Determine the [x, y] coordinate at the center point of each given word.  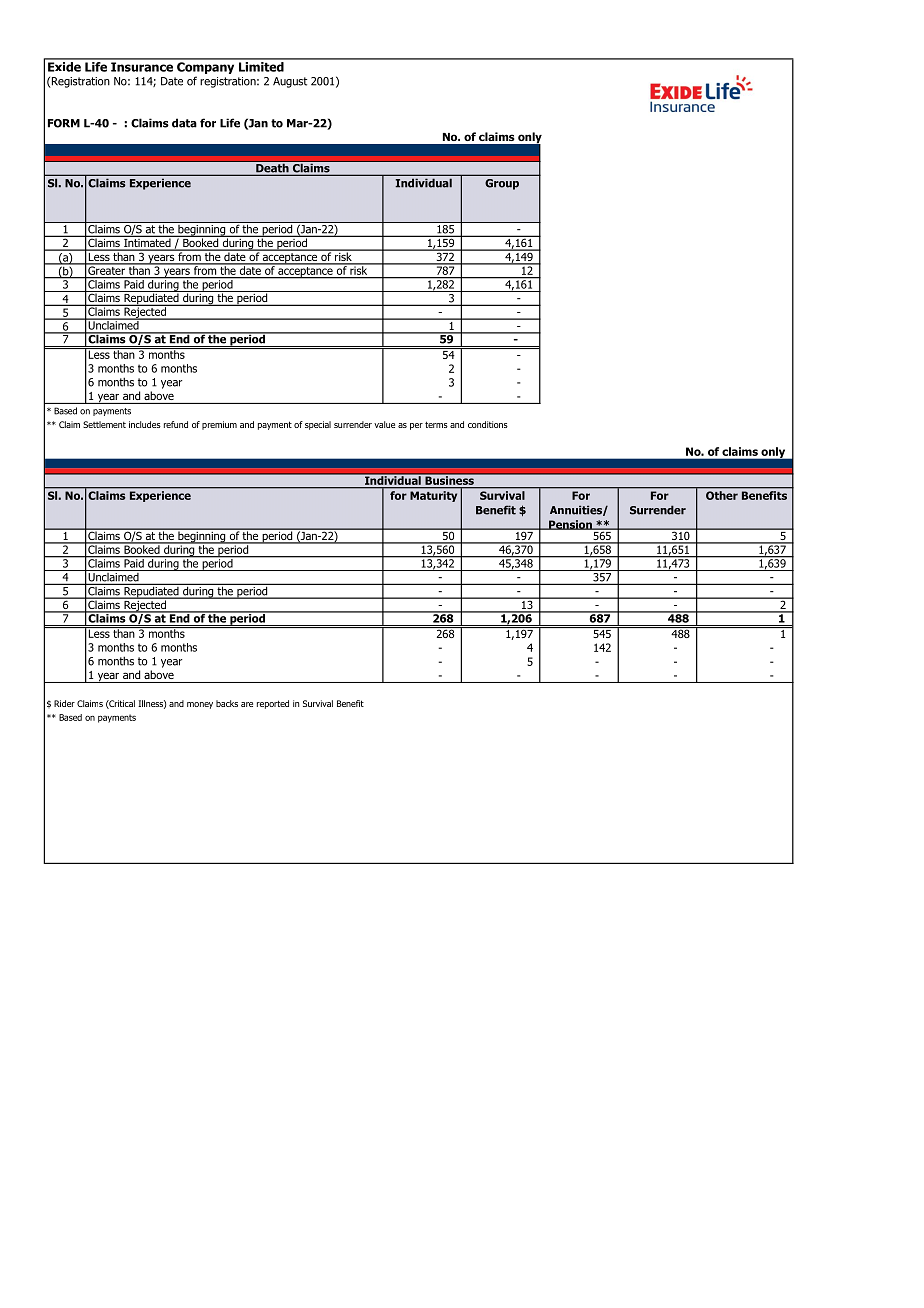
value [384, 424]
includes [145, 424]
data [184, 123]
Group [502, 184]
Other [722, 495]
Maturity [433, 496]
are [247, 704]
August [290, 82]
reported [273, 704]
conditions [488, 424]
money [200, 705]
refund [176, 424]
